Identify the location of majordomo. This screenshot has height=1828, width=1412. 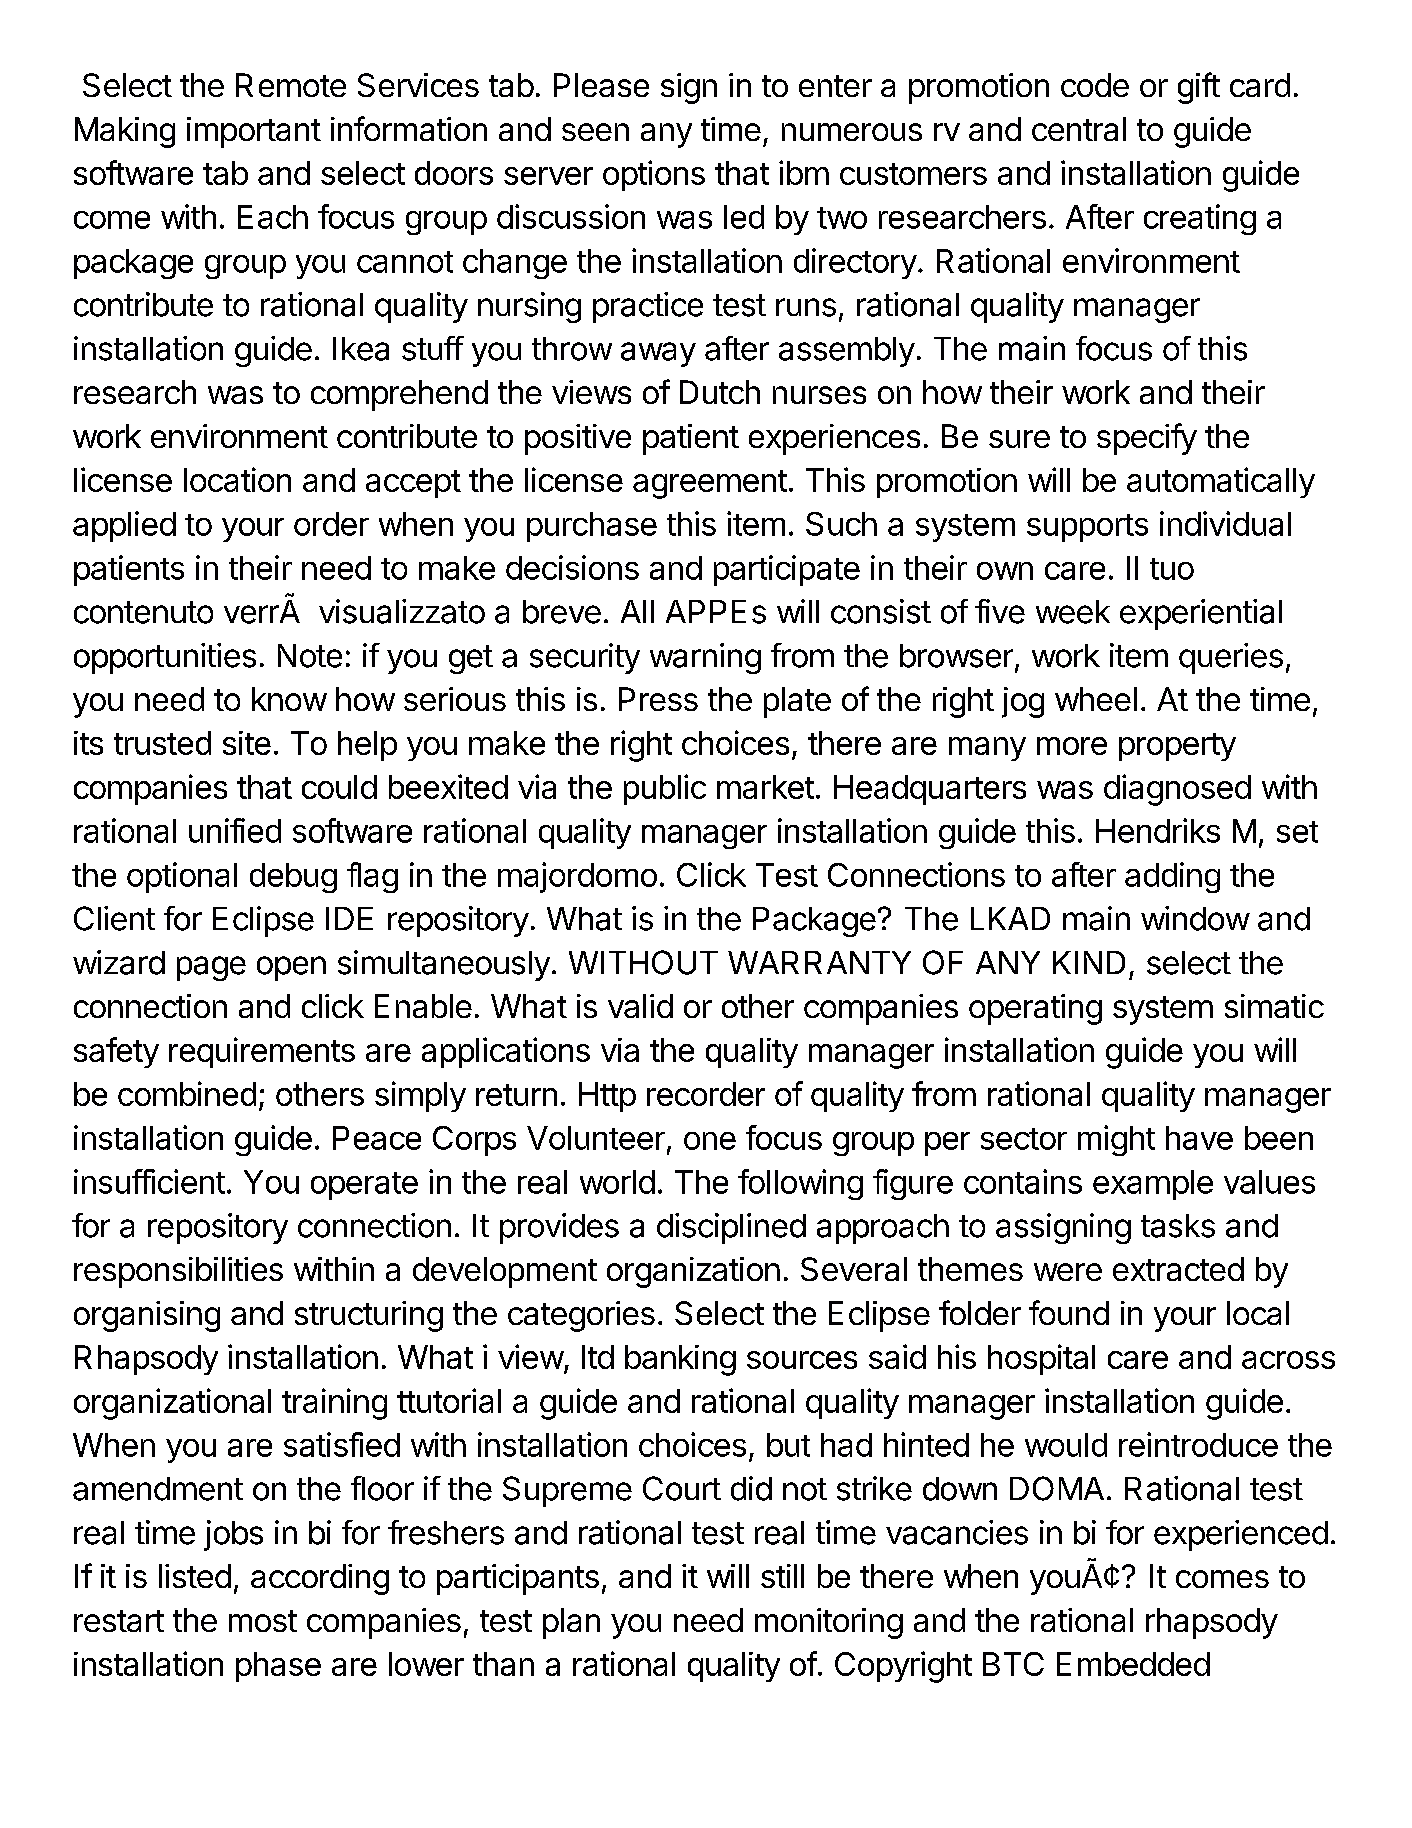
(577, 877).
